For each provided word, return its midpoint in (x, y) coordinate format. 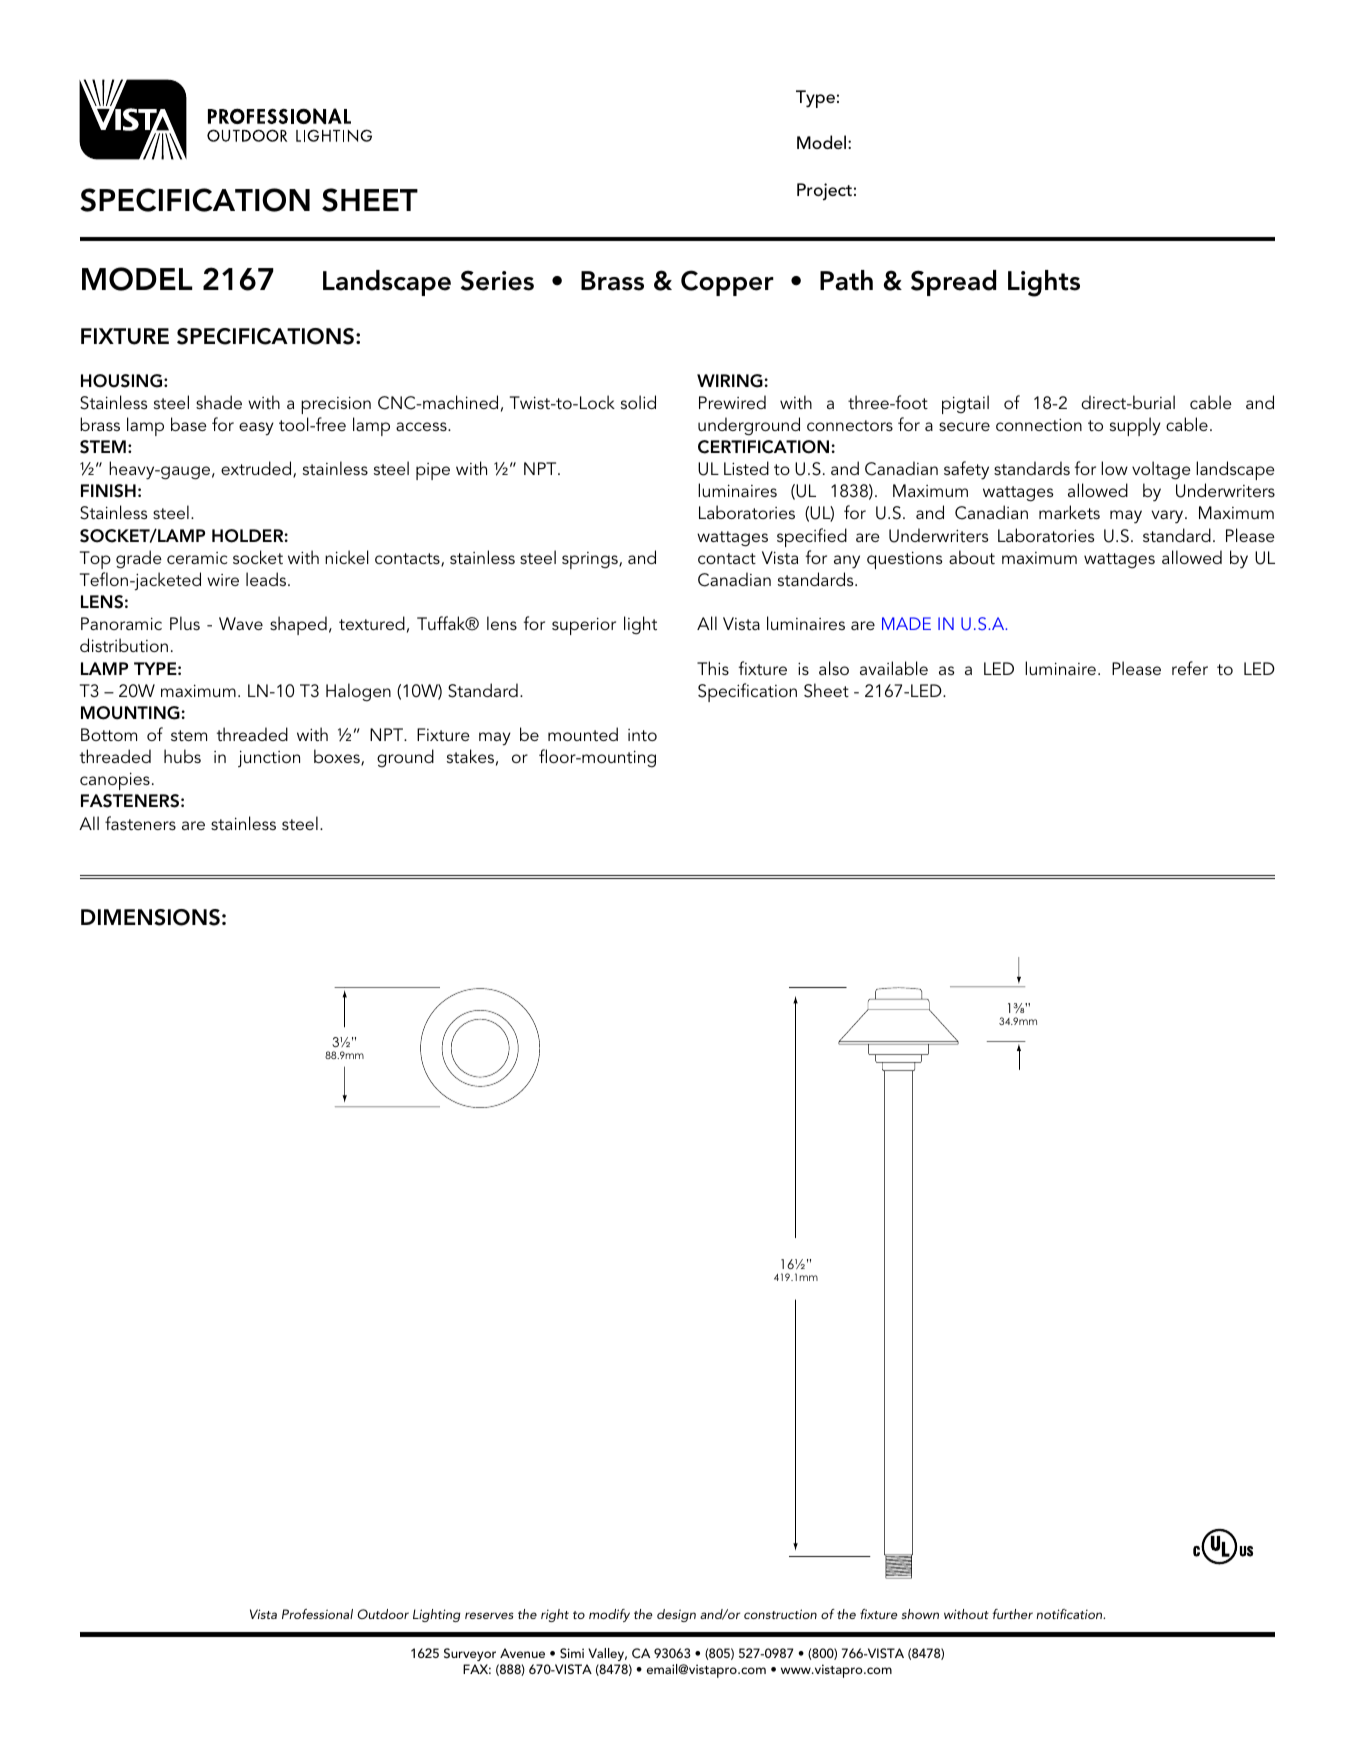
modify (609, 1615)
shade (219, 402)
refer (1190, 668)
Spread (953, 283)
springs (591, 560)
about (972, 557)
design (676, 1615)
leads (267, 579)
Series (497, 280)
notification (1070, 1614)
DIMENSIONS (150, 917)
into (642, 735)
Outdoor (383, 1614)
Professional (317, 1614)
